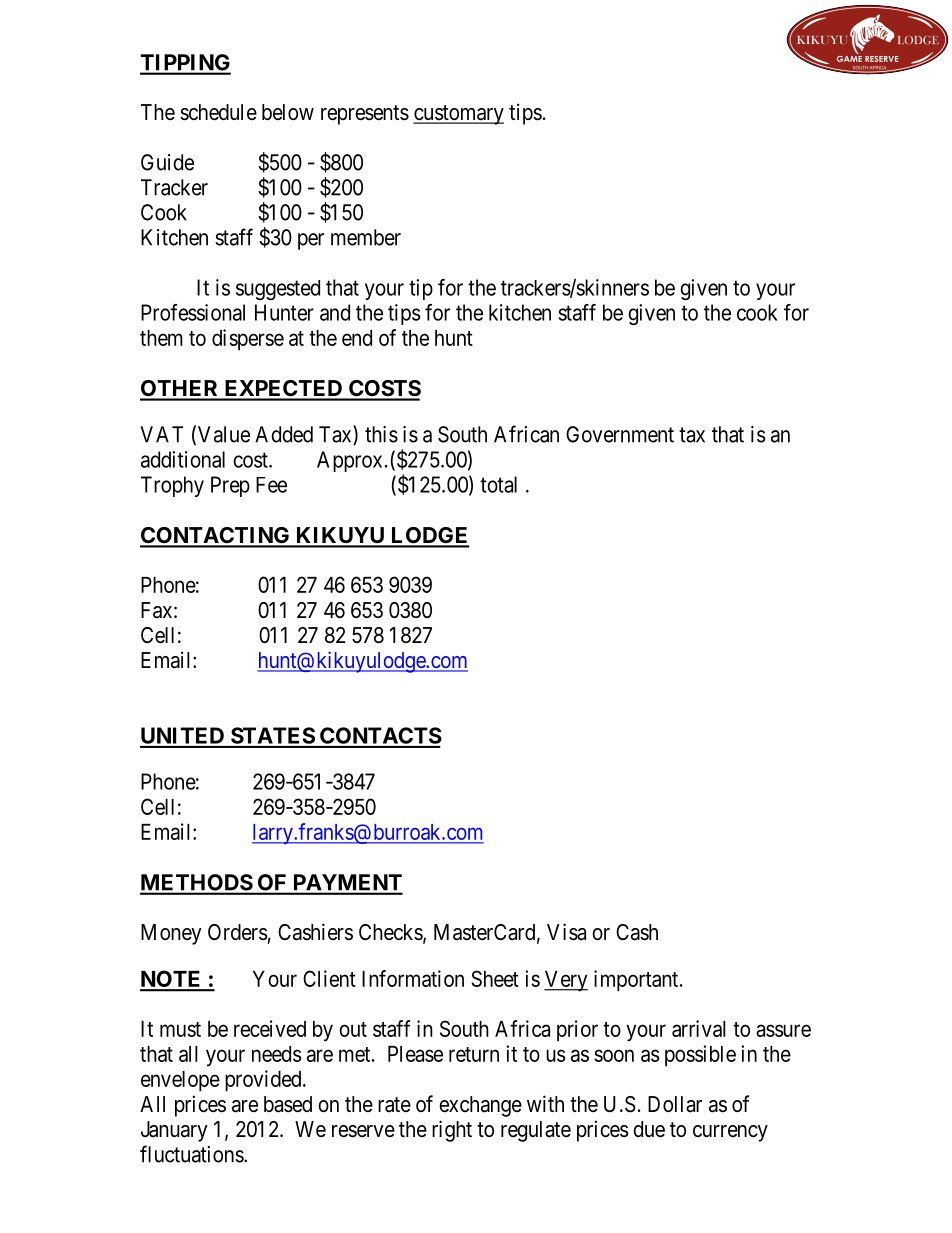 Image resolution: width=952 pixels, height=1233 pixels. Describe the element at coordinates (264, 1081) in the screenshot. I see `provided` at that location.
